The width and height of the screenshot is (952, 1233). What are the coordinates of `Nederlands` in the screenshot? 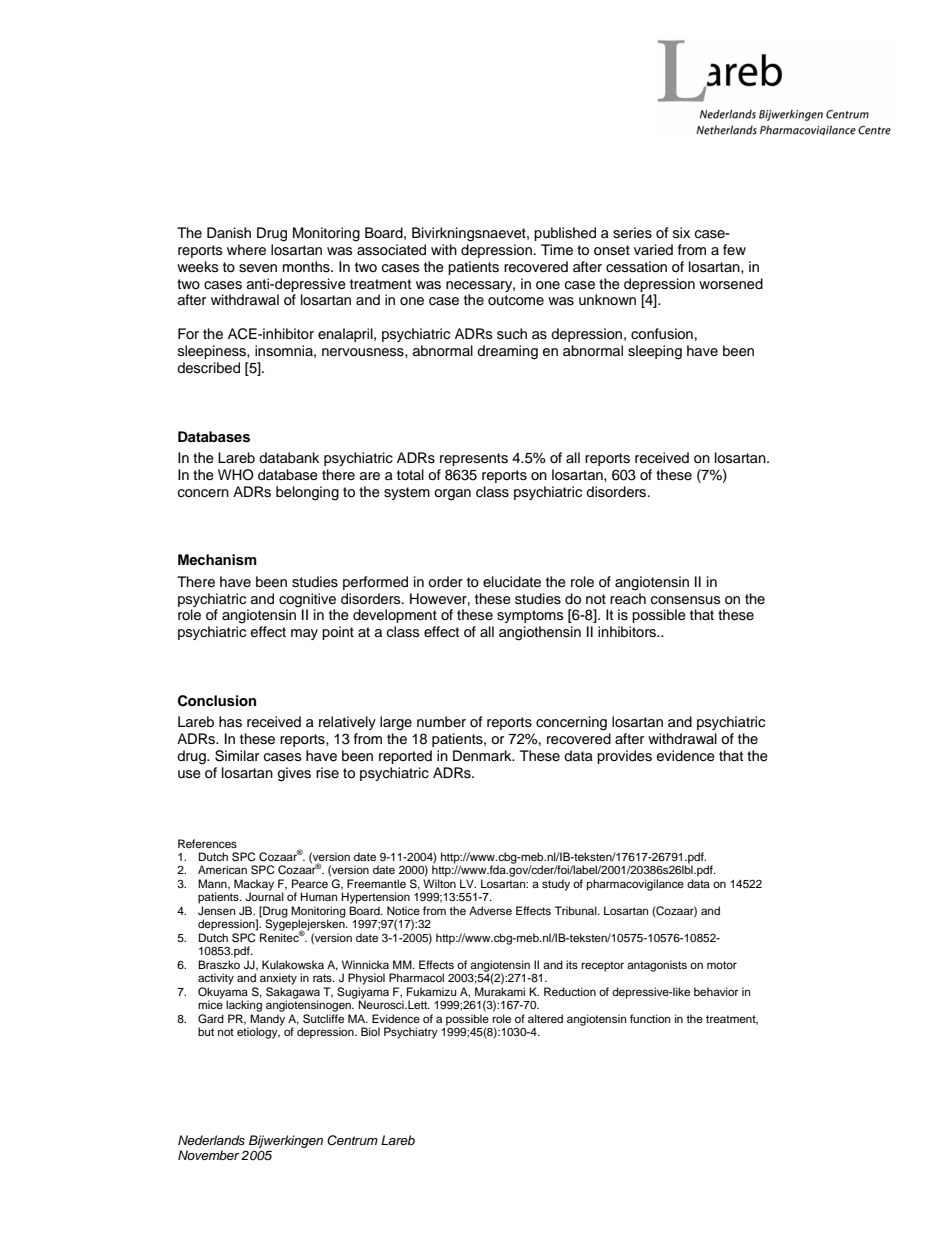 It's located at (211, 1140).
